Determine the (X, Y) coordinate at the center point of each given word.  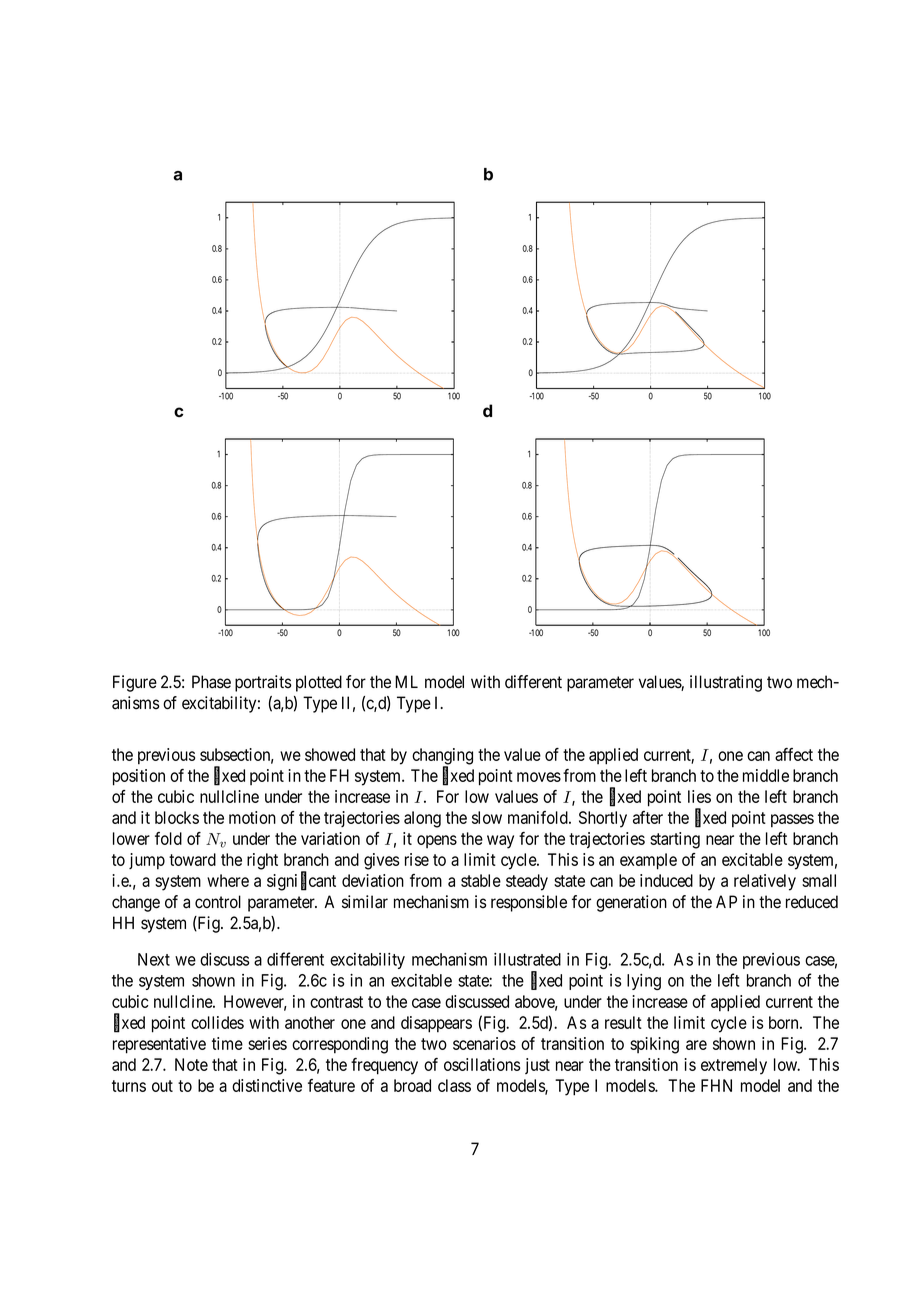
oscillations (482, 1064)
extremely (734, 1066)
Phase (211, 682)
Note (191, 1064)
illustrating (726, 683)
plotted (319, 683)
